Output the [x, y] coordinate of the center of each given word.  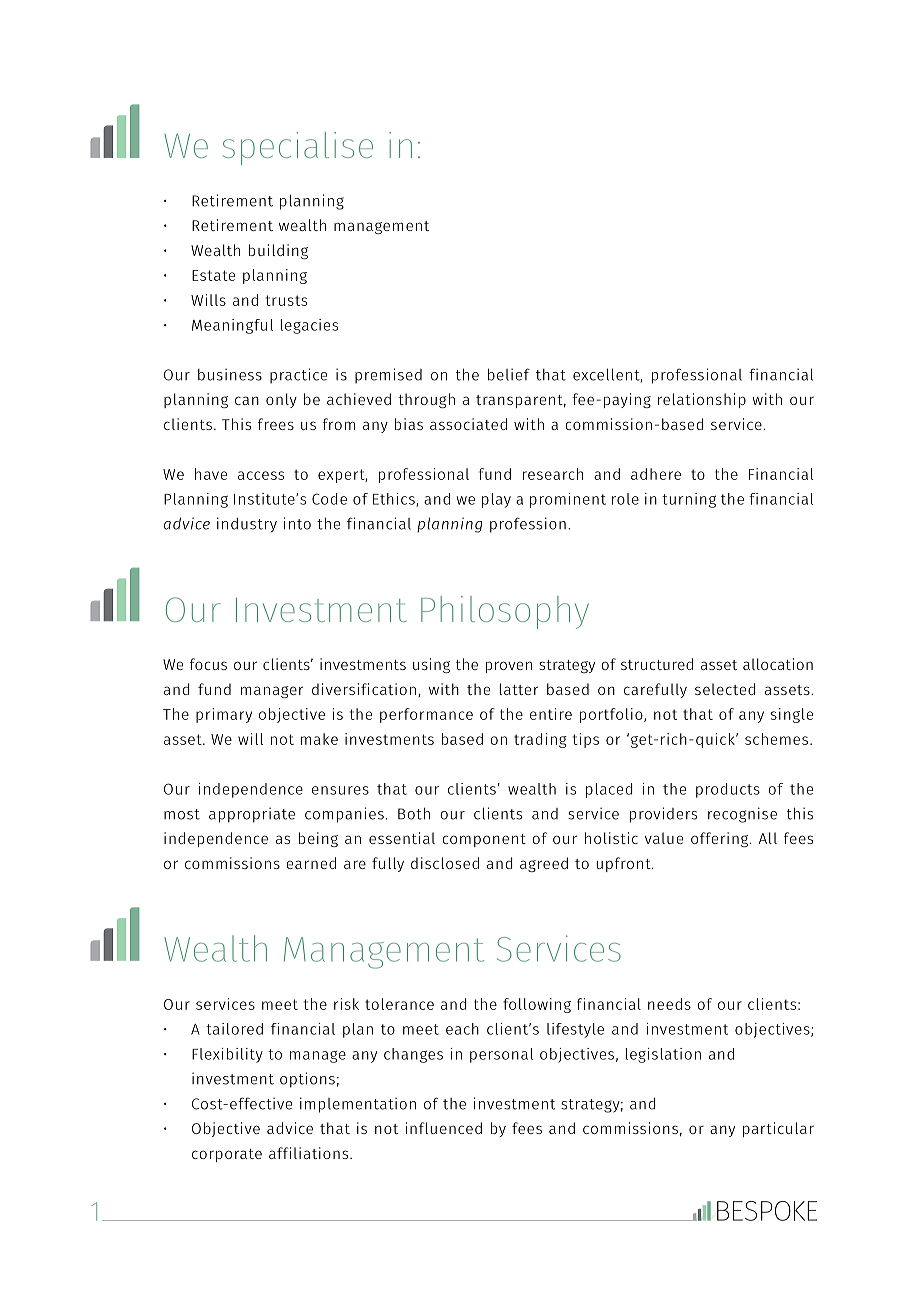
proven [509, 667]
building [278, 251]
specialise [298, 148]
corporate [227, 1155]
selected [725, 689]
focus [208, 664]
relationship [702, 400]
